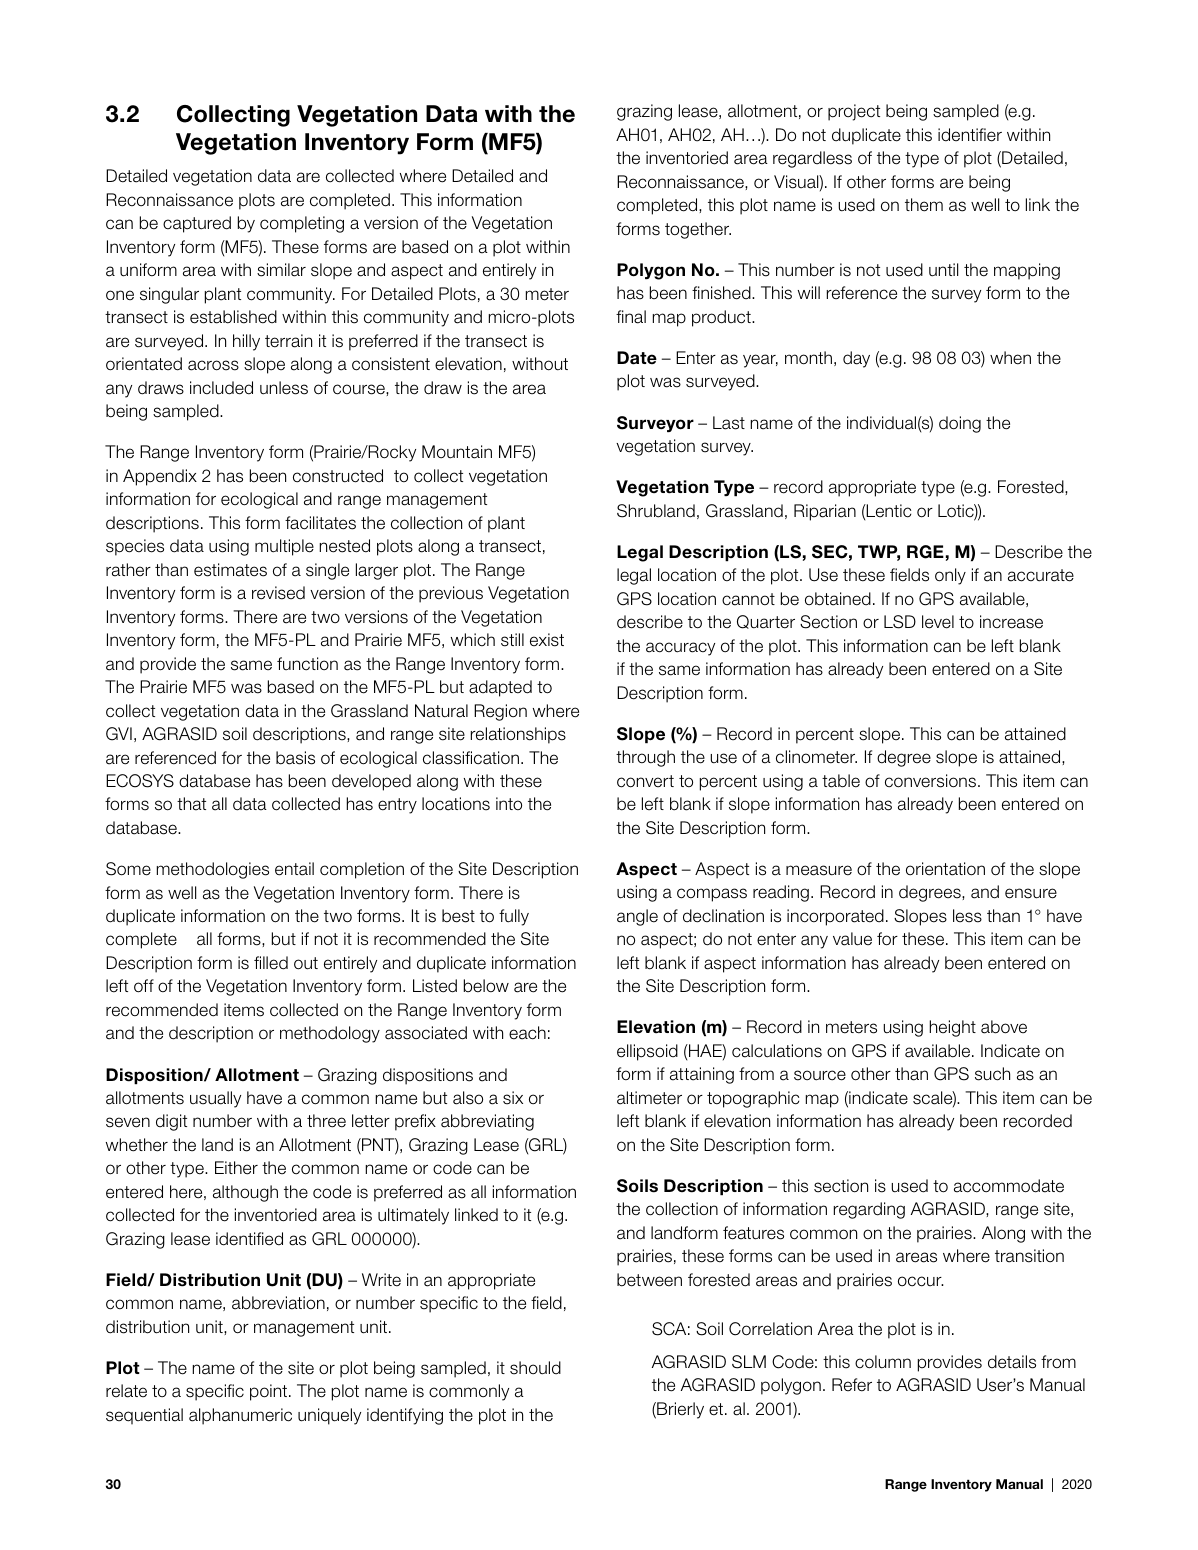 The width and height of the screenshot is (1198, 1550). What do you see at coordinates (295, 758) in the screenshot?
I see `basis` at bounding box center [295, 758].
